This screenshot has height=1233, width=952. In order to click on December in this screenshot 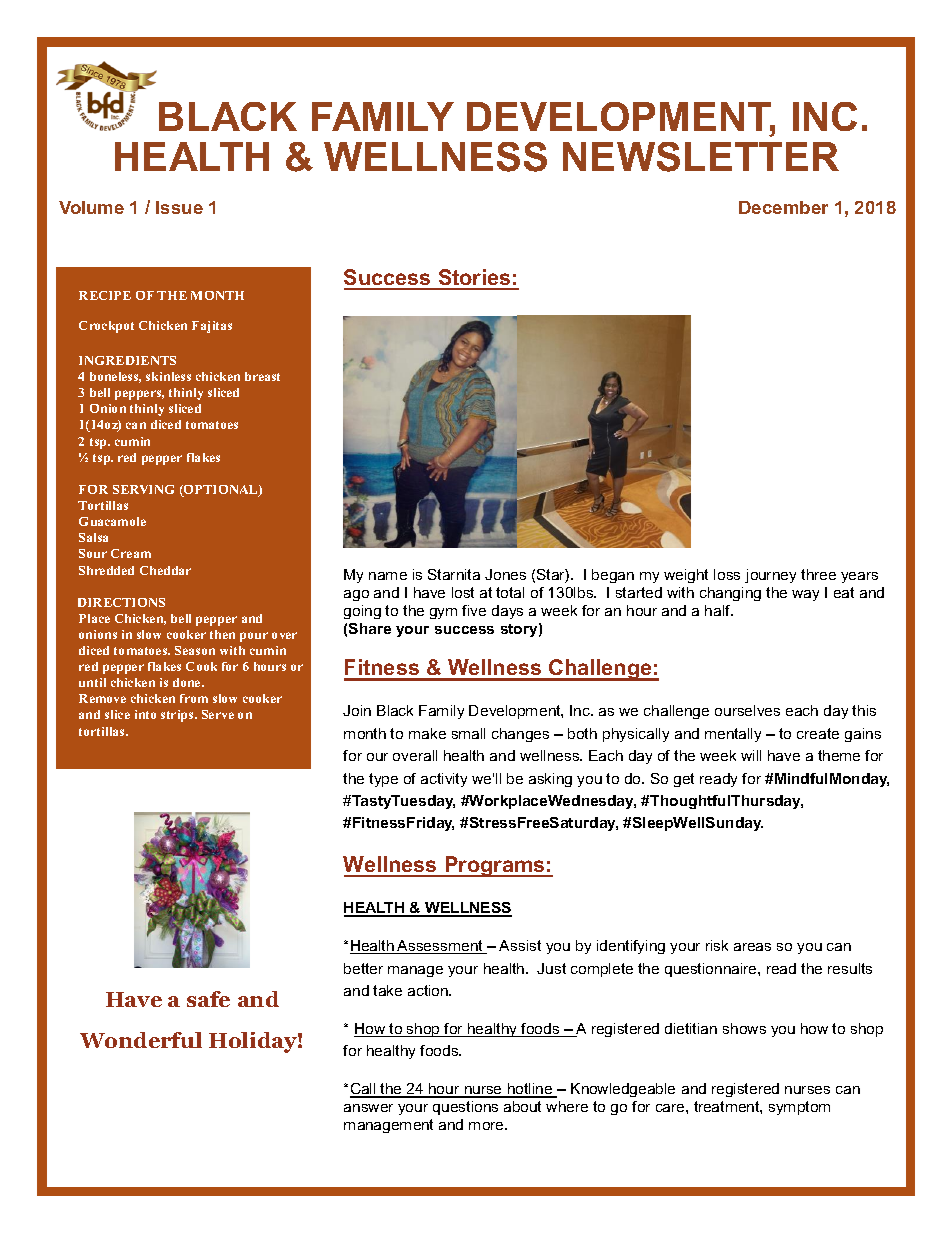, I will do `click(783, 207)`.
